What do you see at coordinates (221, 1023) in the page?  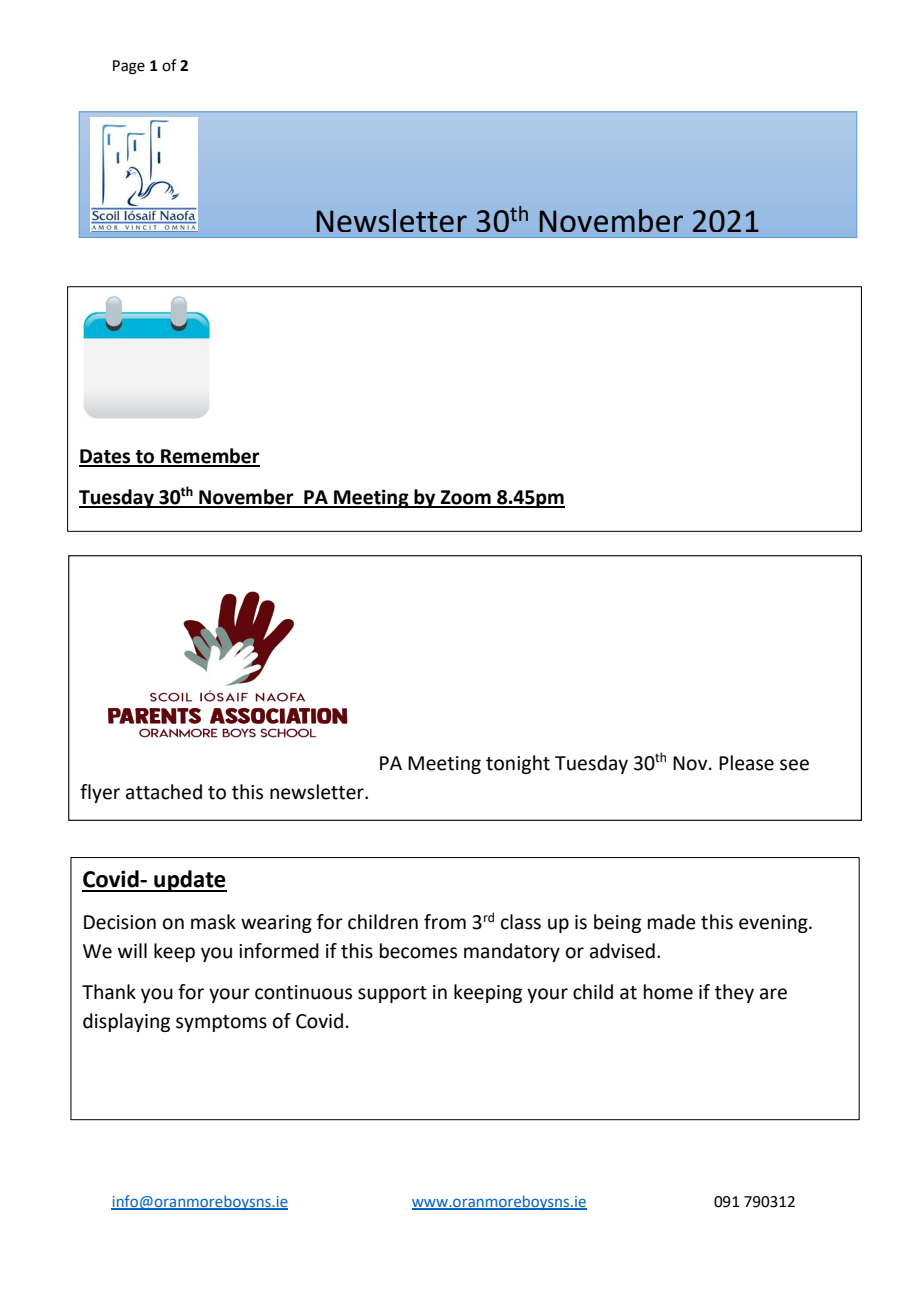 I see `symptoms` at bounding box center [221, 1023].
